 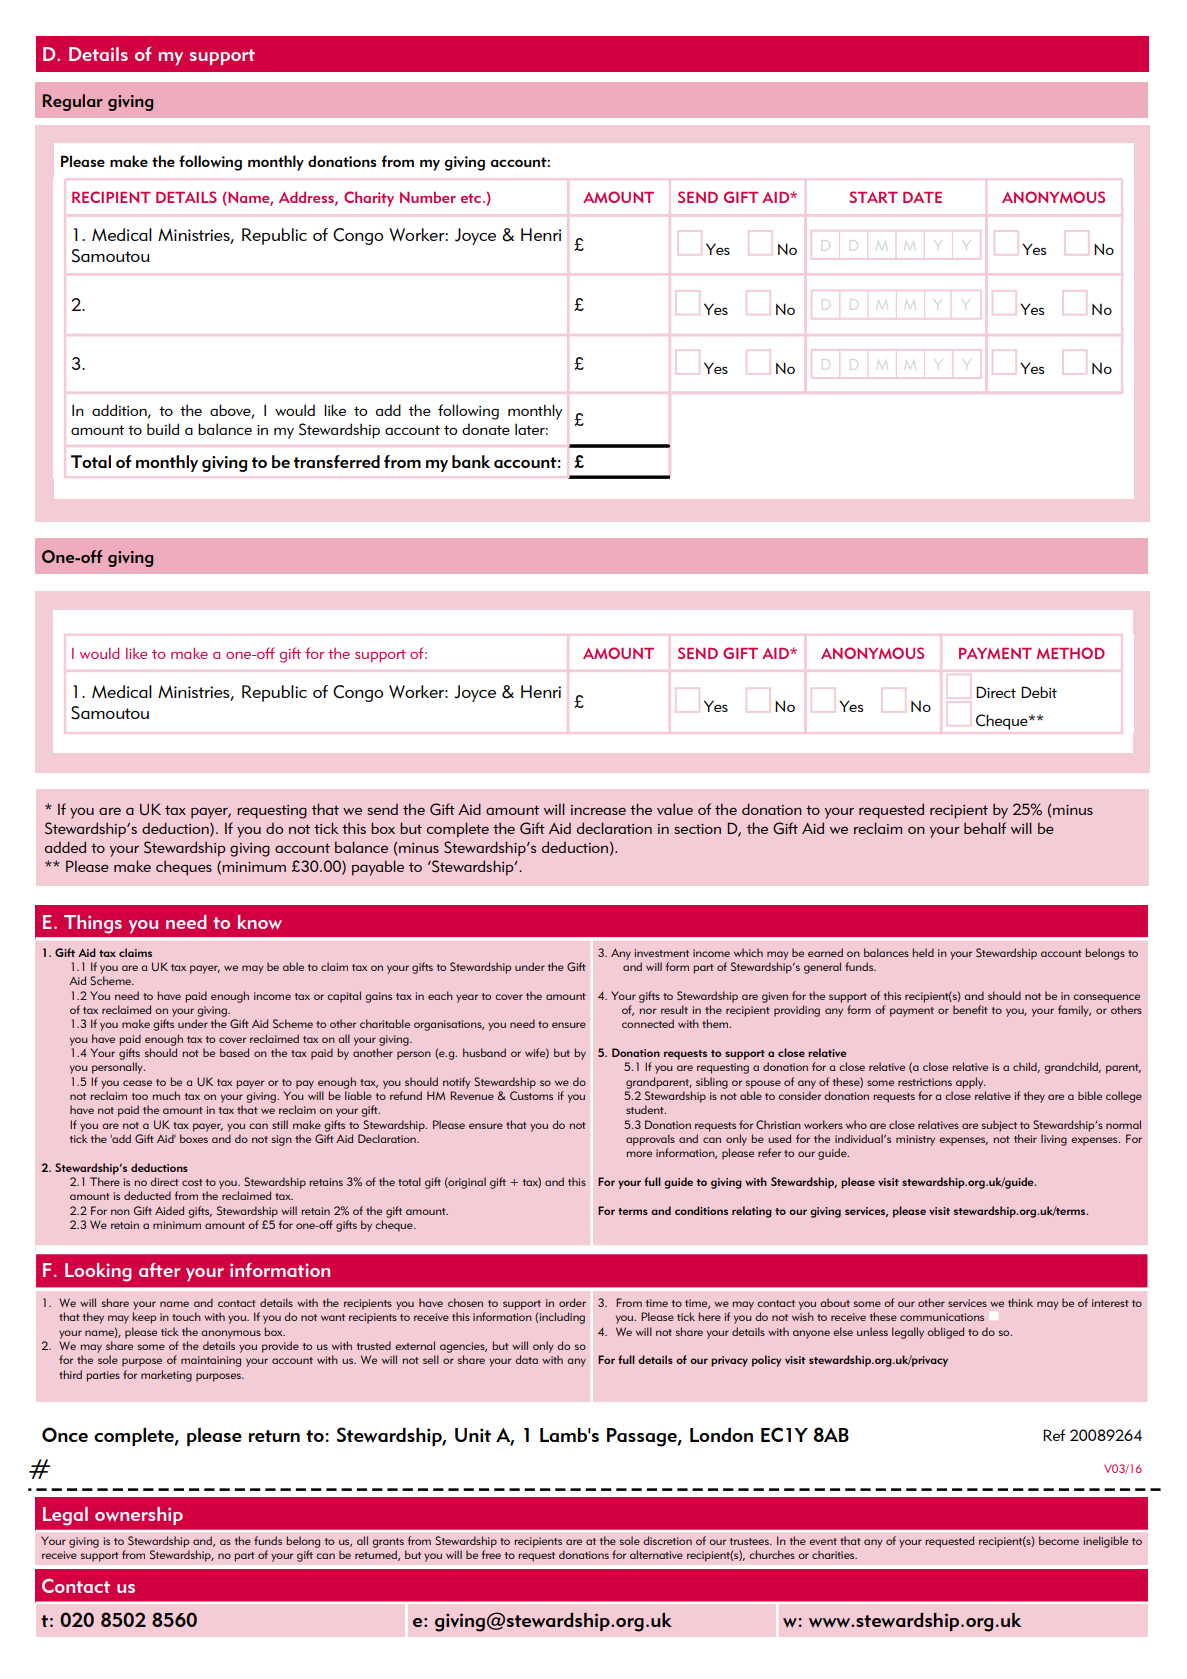 What do you see at coordinates (139, 1516) in the screenshot?
I see `ownership` at bounding box center [139, 1516].
